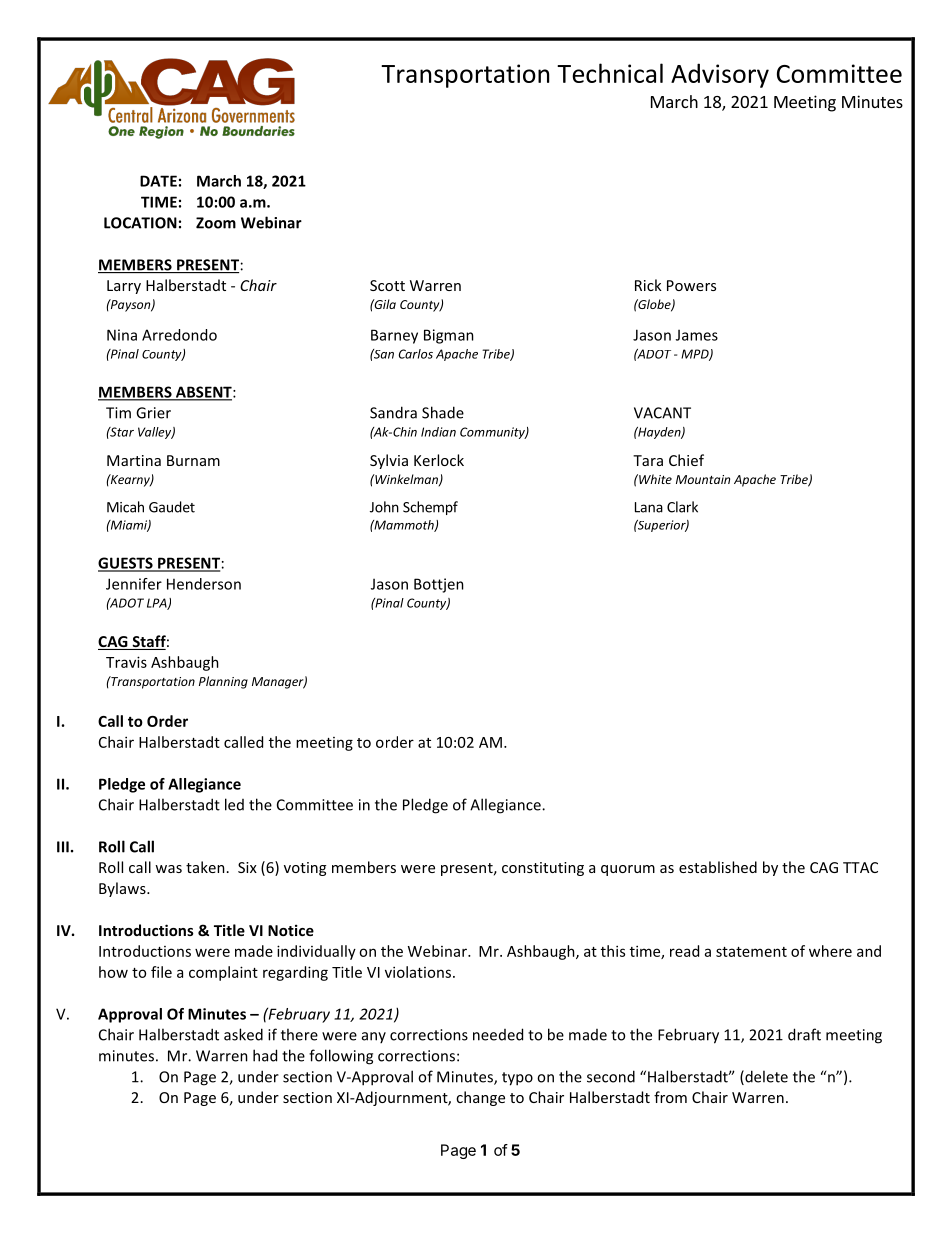  I want to click on Advisory, so click(720, 75).
